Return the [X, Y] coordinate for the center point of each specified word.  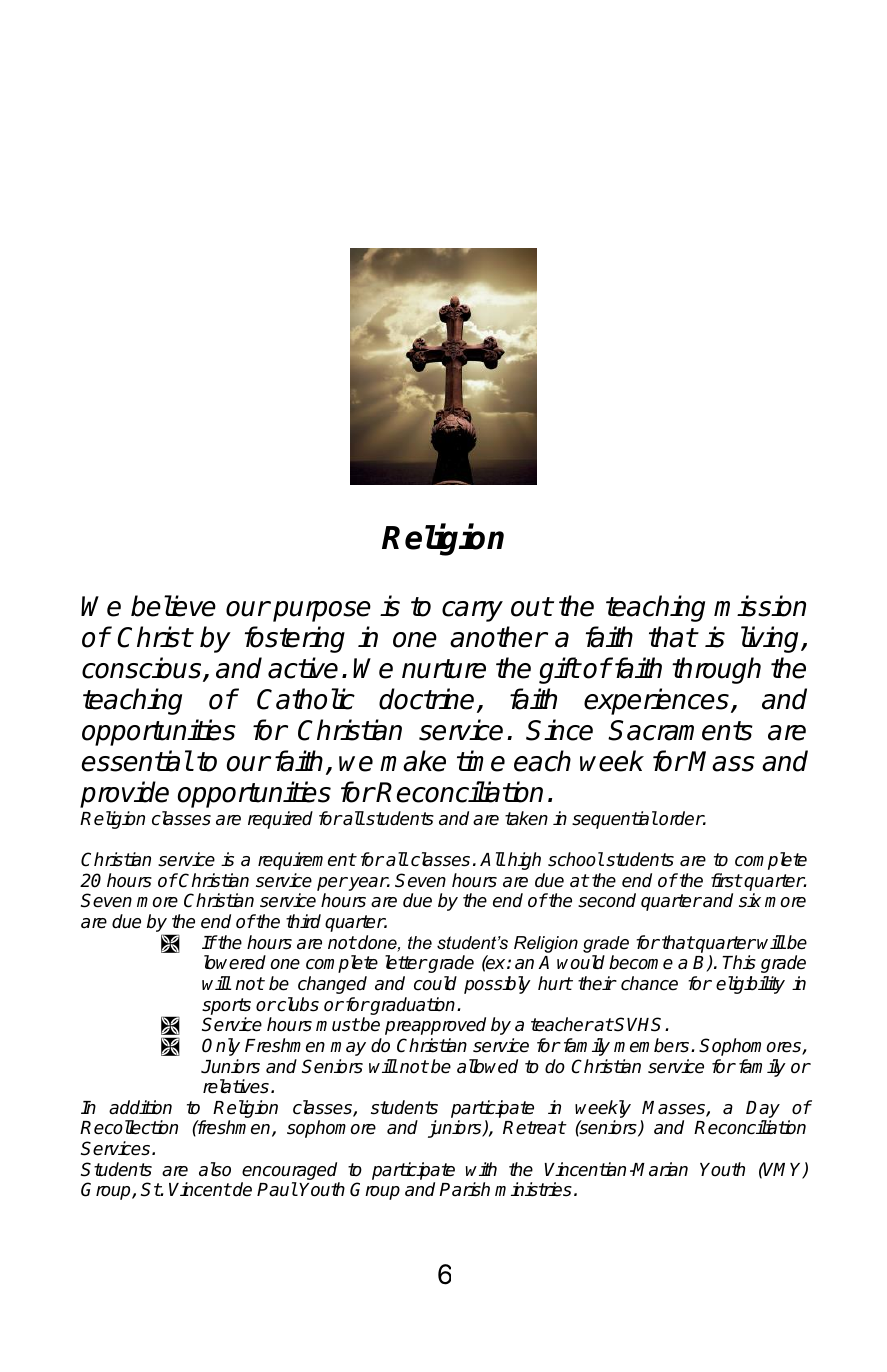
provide [124, 794]
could [435, 983]
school [576, 859]
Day [763, 1111]
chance [649, 983]
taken [526, 818]
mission [760, 606]
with [481, 1169]
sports [226, 1006]
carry [472, 611]
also [215, 1169]
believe [173, 606]
